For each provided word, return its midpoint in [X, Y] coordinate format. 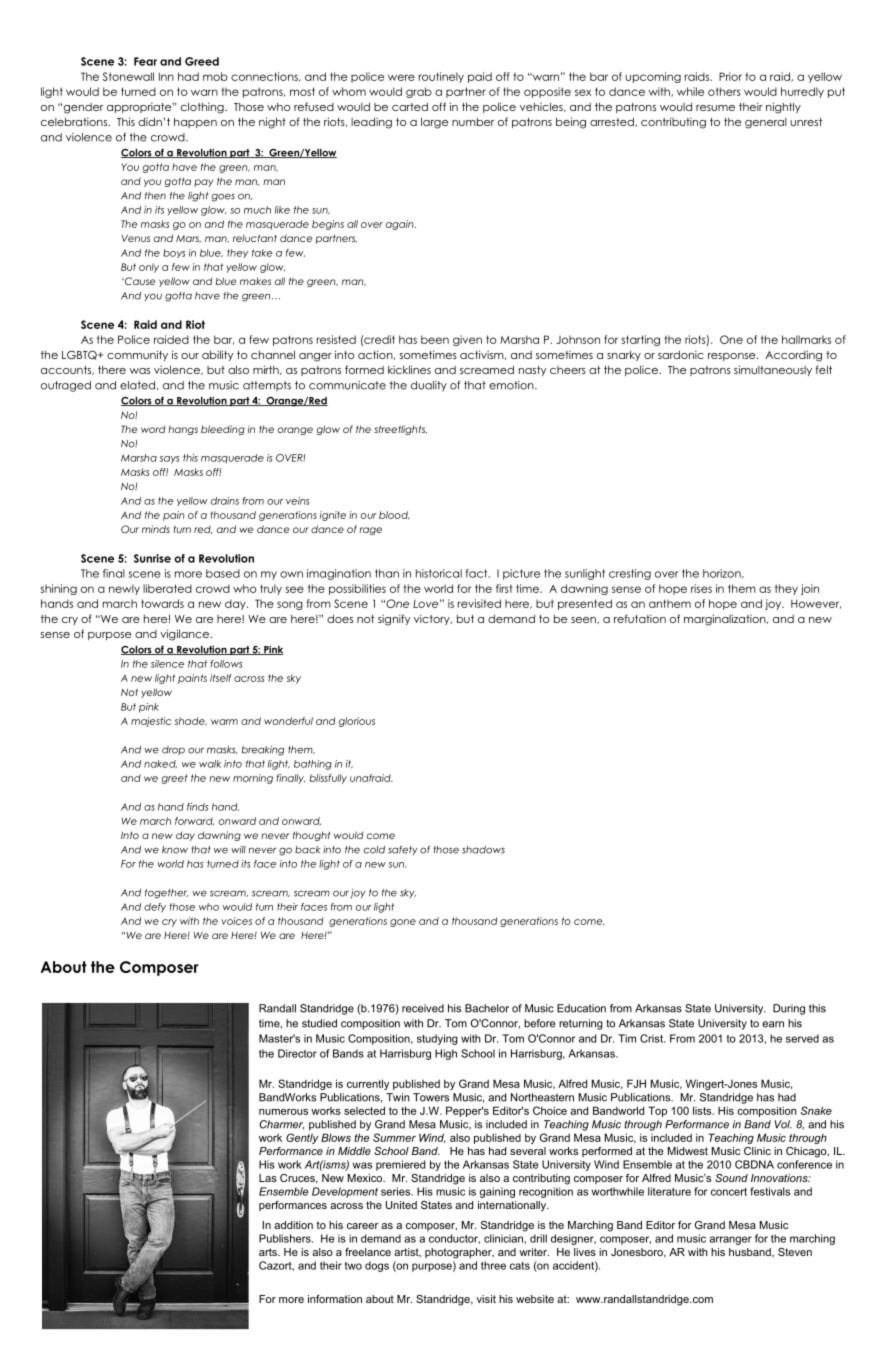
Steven [795, 1252]
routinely [441, 77]
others [724, 91]
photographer [459, 1253]
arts [269, 1252]
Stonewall [128, 76]
